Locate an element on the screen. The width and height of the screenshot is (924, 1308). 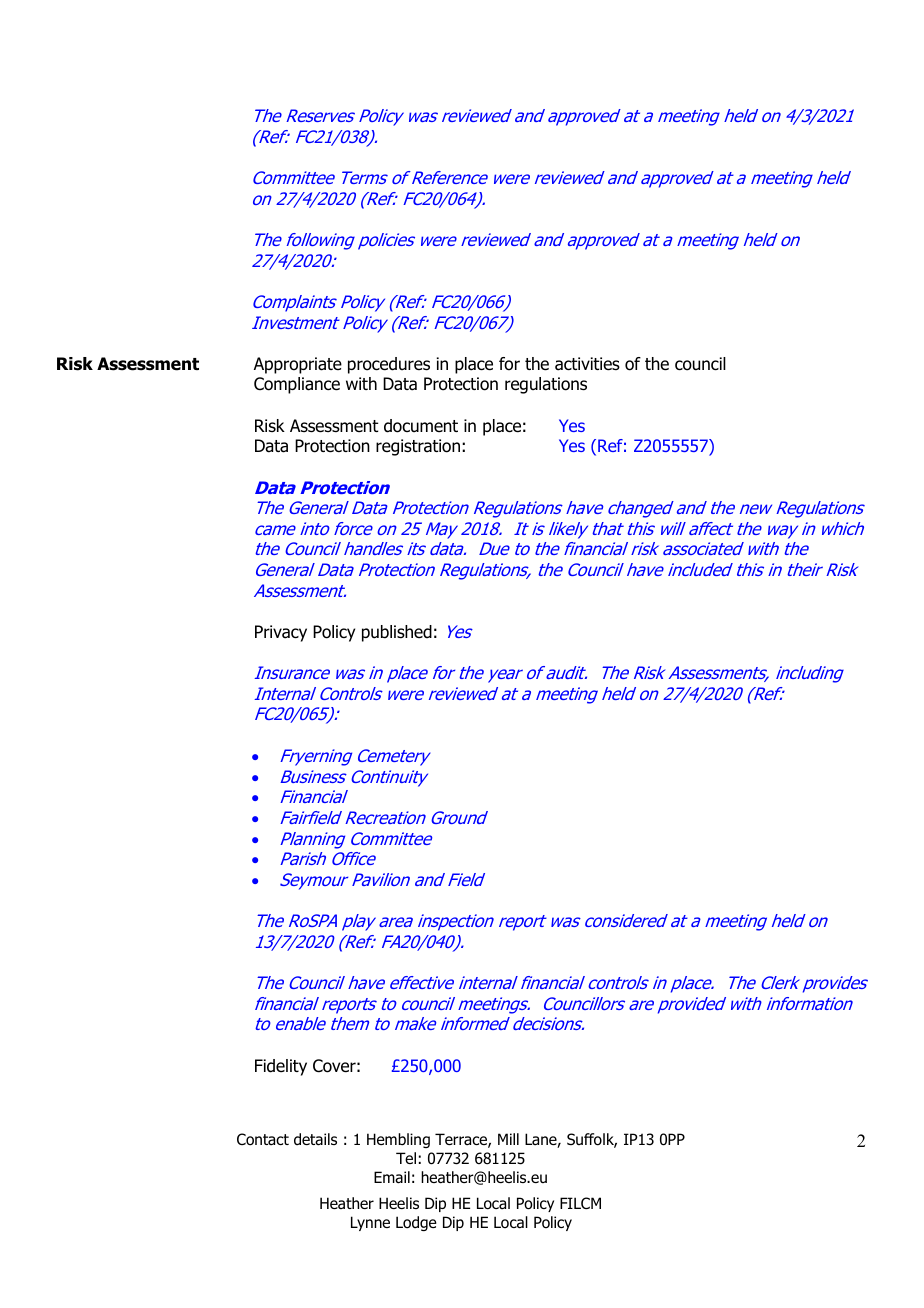
details is located at coordinates (315, 1139).
